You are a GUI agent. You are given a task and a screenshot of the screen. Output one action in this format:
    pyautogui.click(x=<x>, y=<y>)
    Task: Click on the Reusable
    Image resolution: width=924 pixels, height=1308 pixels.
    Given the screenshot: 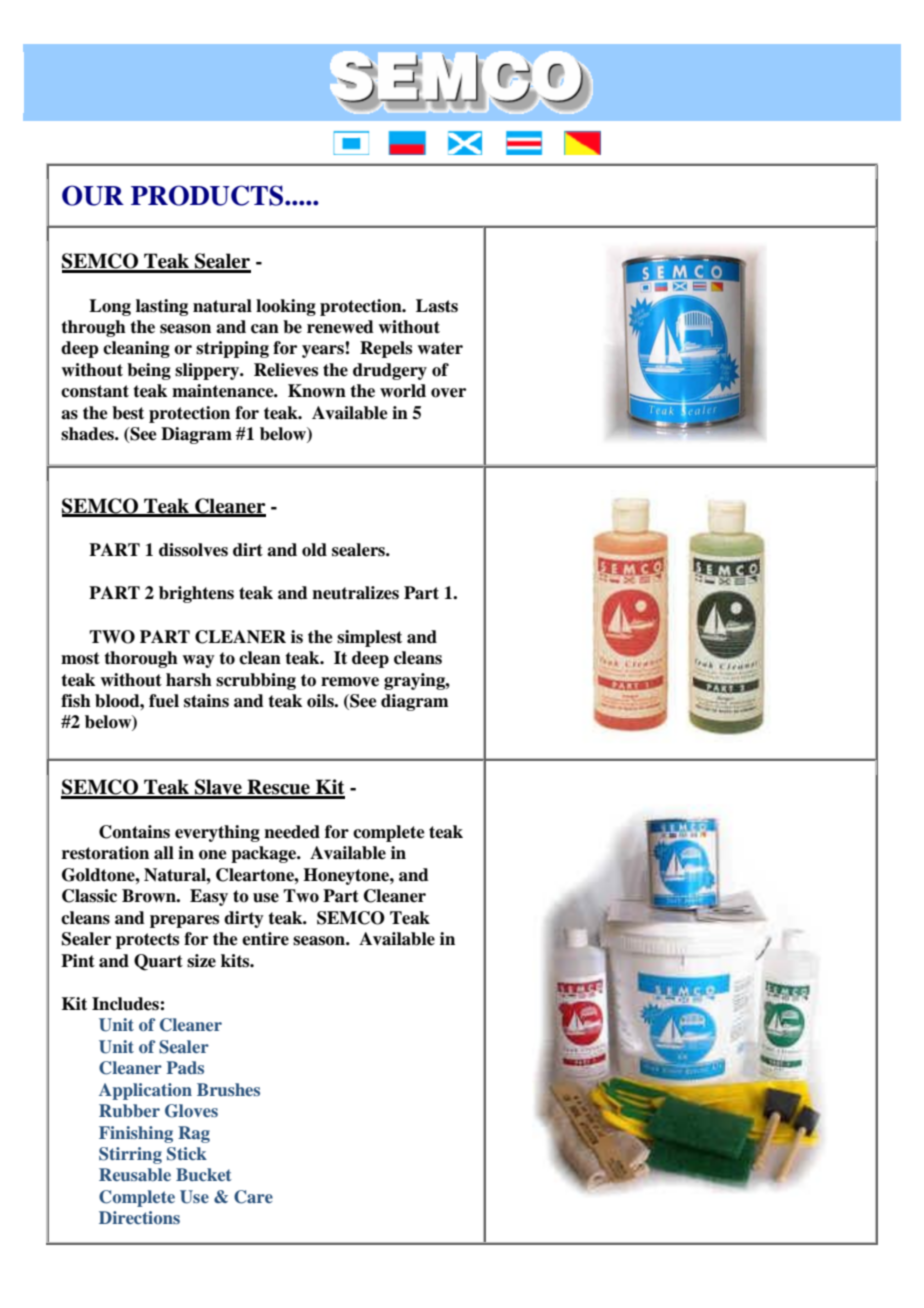 What is the action you would take?
    pyautogui.click(x=135, y=1174)
